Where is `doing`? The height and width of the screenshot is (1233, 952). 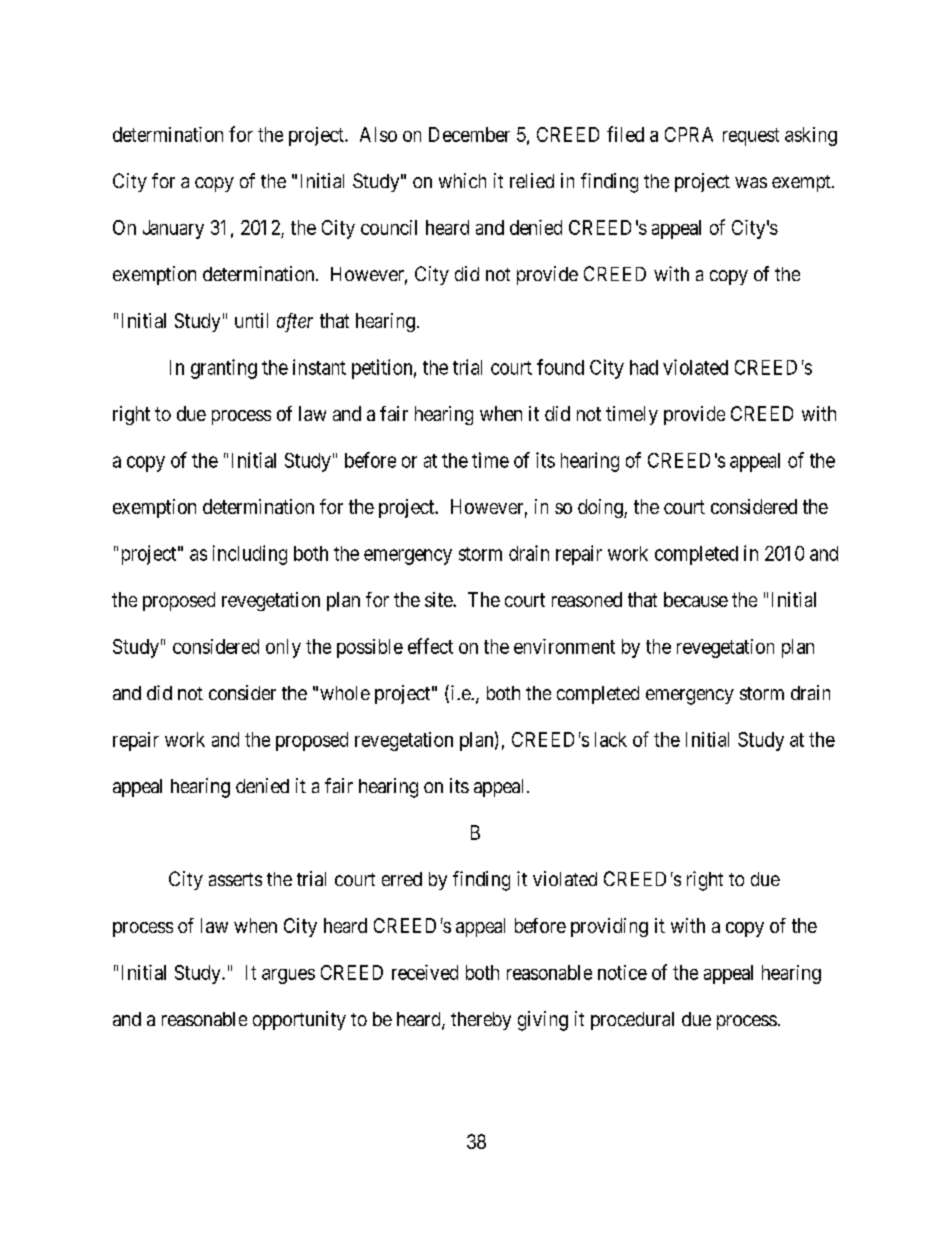
doing is located at coordinates (601, 508).
